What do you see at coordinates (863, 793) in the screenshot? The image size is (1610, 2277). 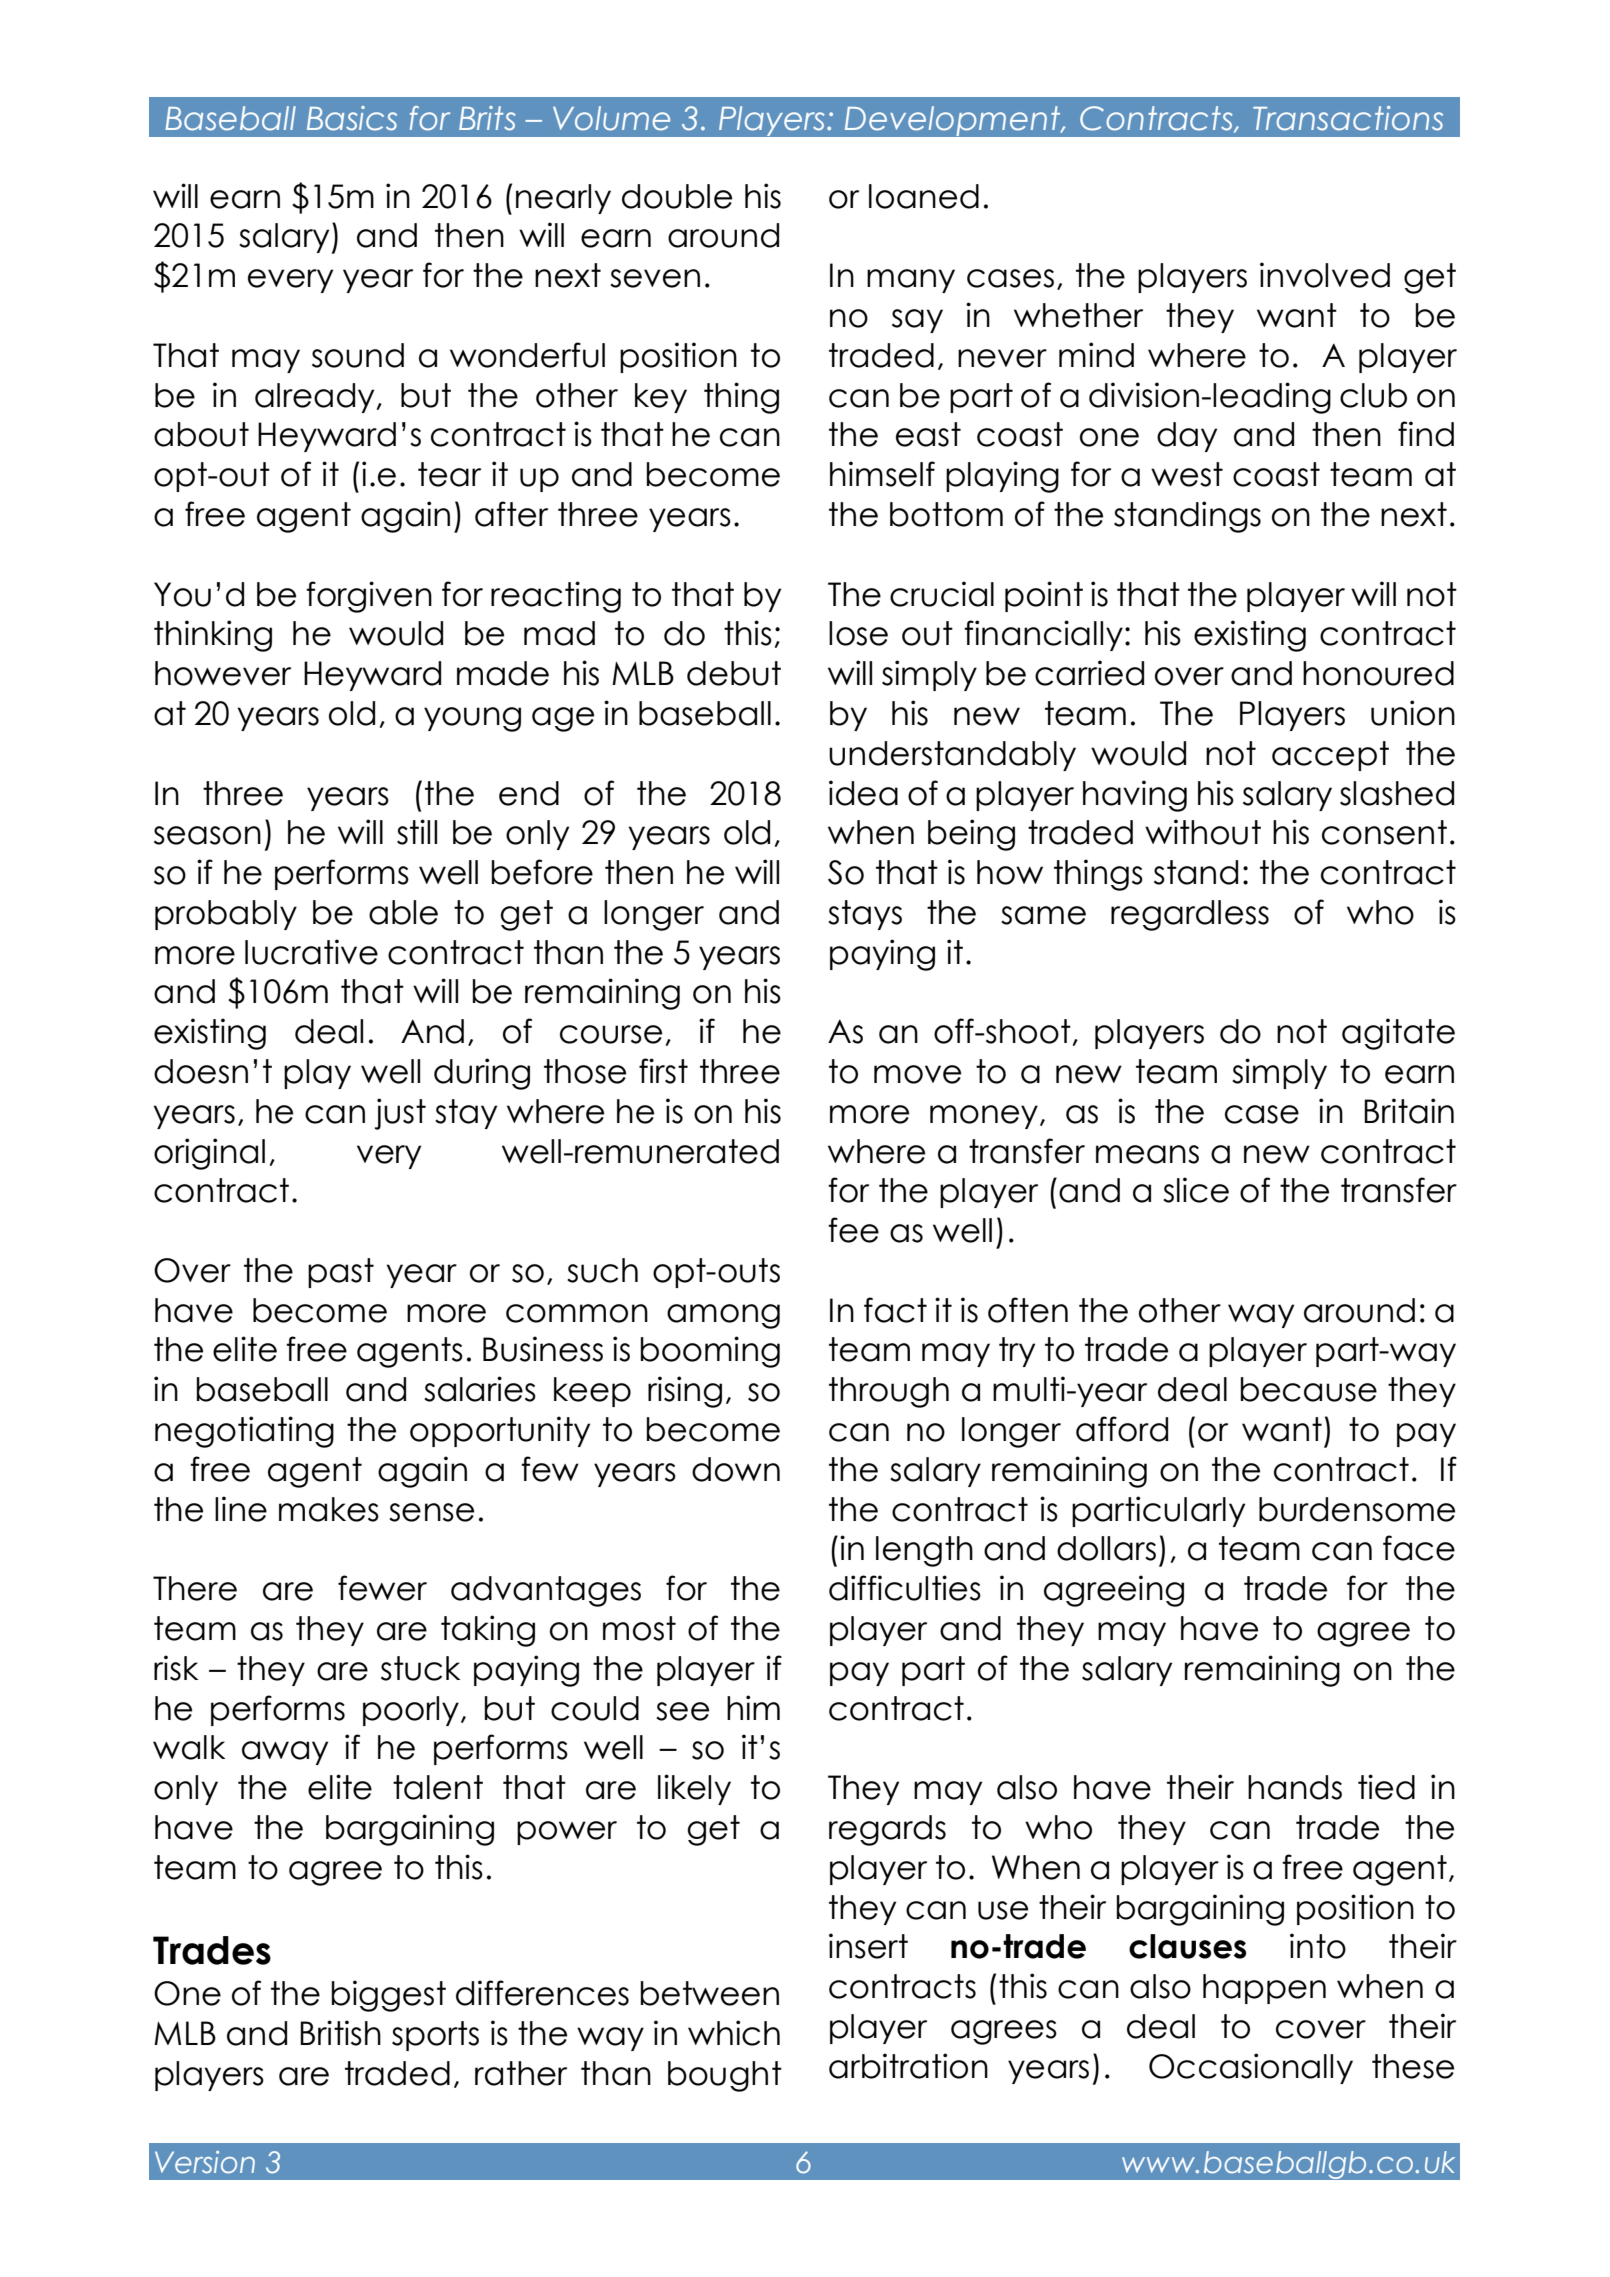 I see `idea` at bounding box center [863, 793].
